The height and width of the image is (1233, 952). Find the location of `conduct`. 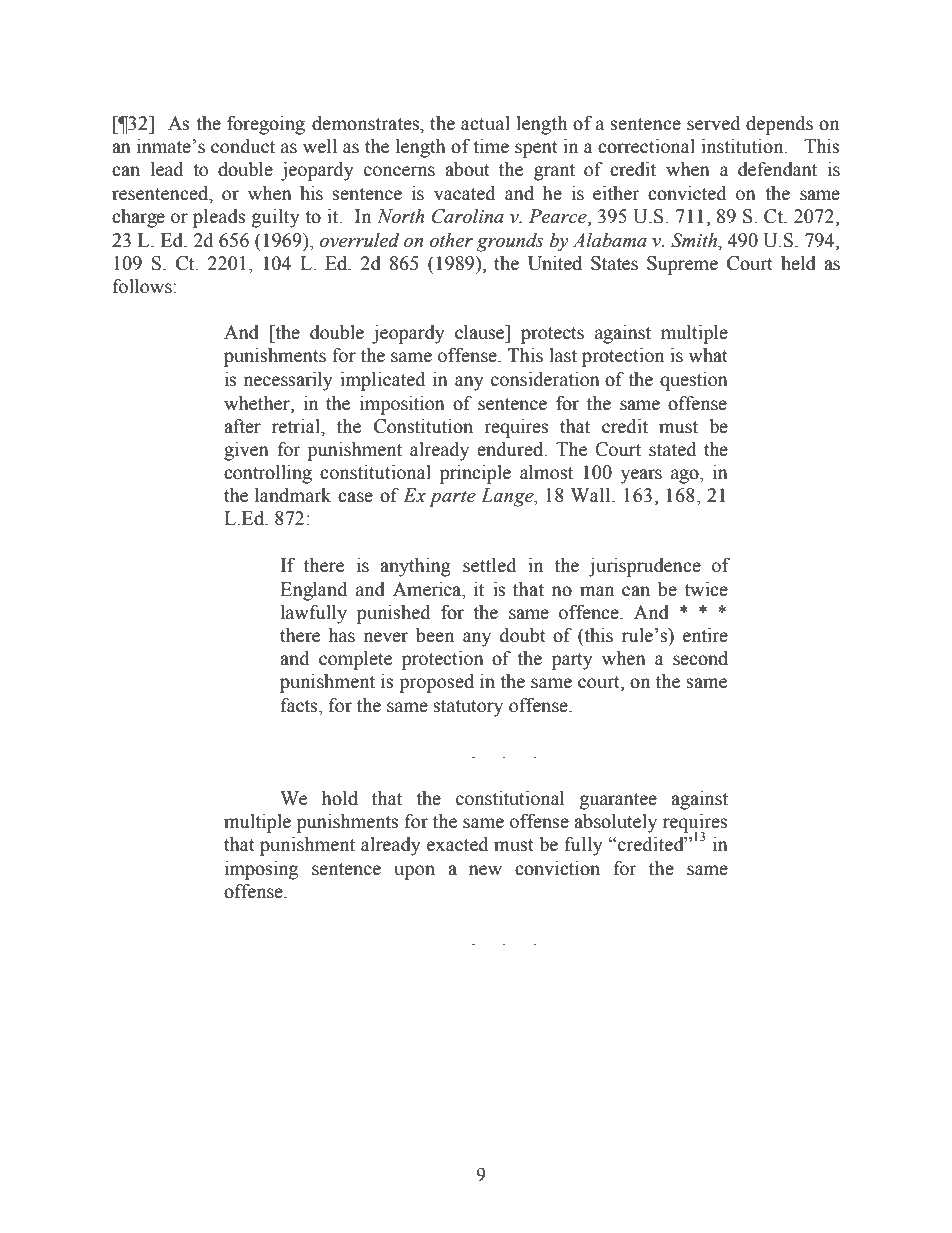

conduct is located at coordinates (243, 146).
